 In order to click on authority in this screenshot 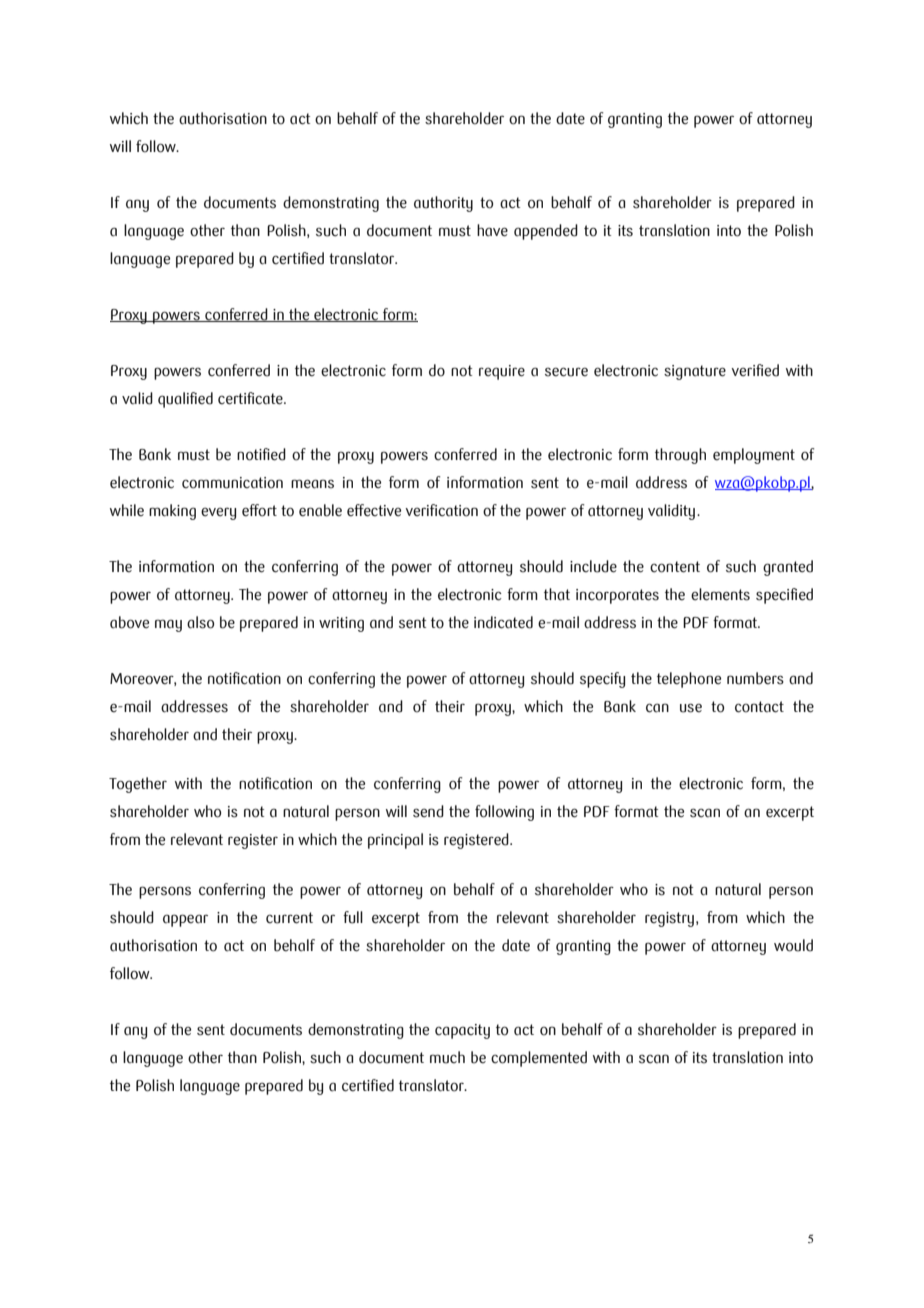, I will do `click(443, 204)`.
